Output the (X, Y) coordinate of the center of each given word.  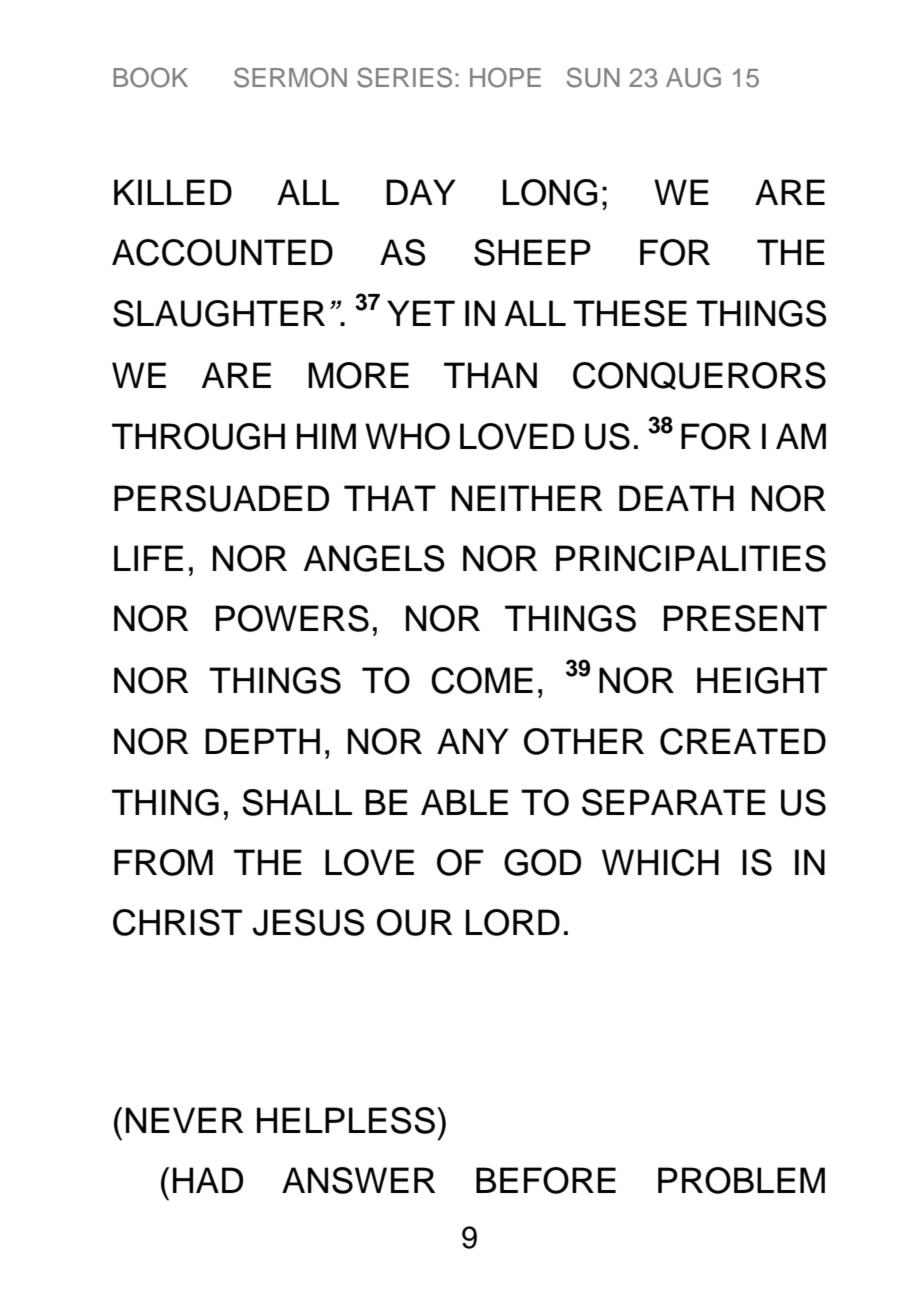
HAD (208, 1180)
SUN (593, 77)
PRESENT (745, 618)
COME (482, 680)
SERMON (290, 77)
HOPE (505, 77)
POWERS (292, 618)
